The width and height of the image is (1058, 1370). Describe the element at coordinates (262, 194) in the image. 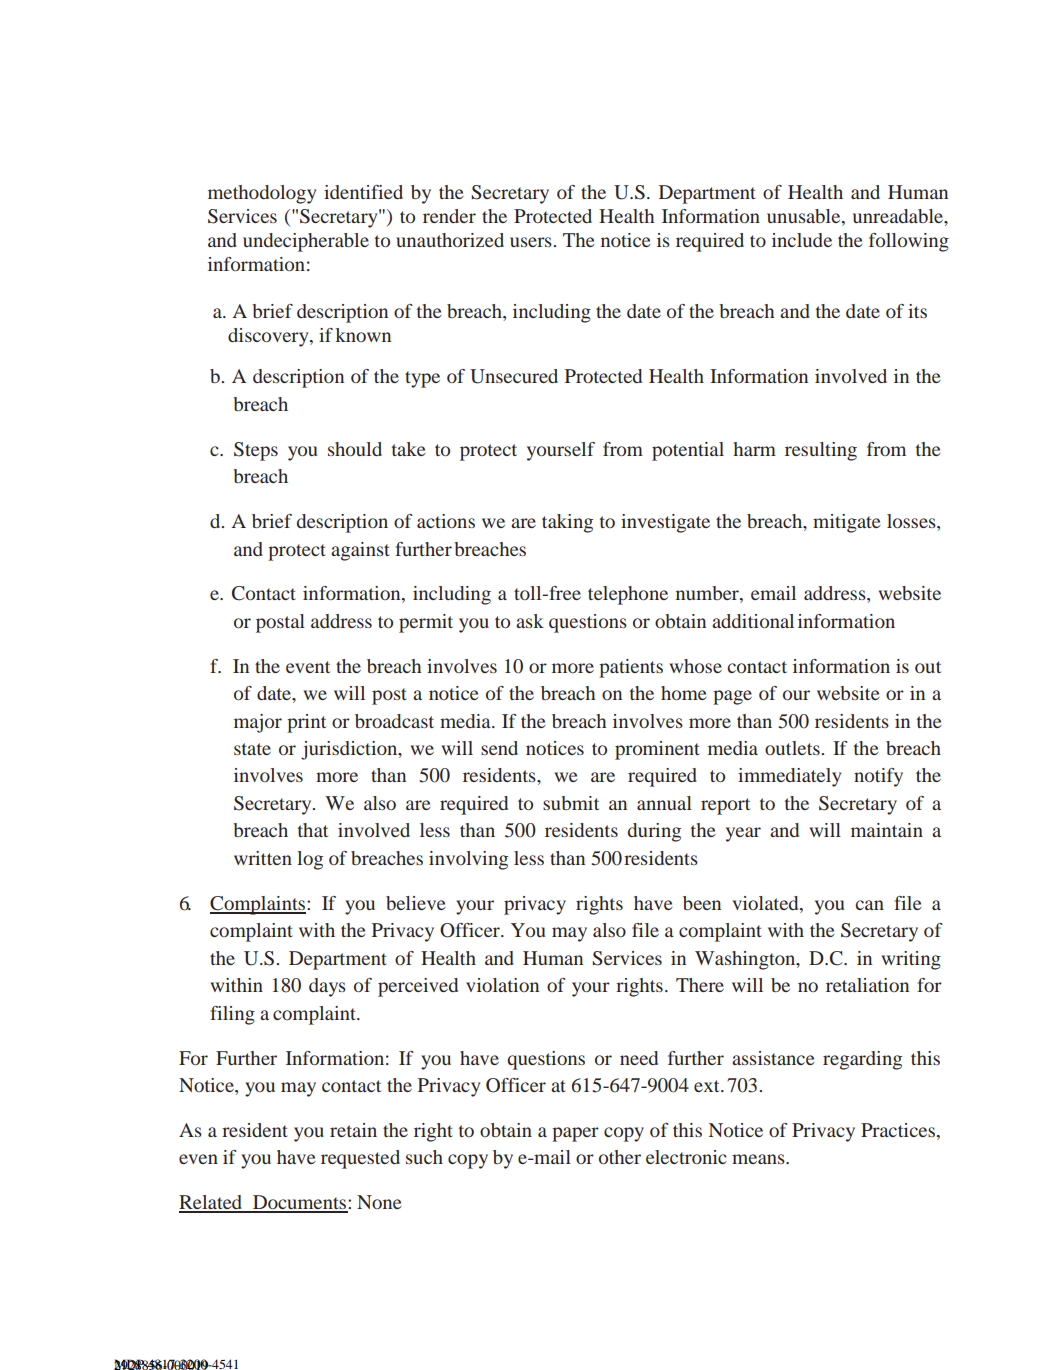

I see `methodology` at that location.
